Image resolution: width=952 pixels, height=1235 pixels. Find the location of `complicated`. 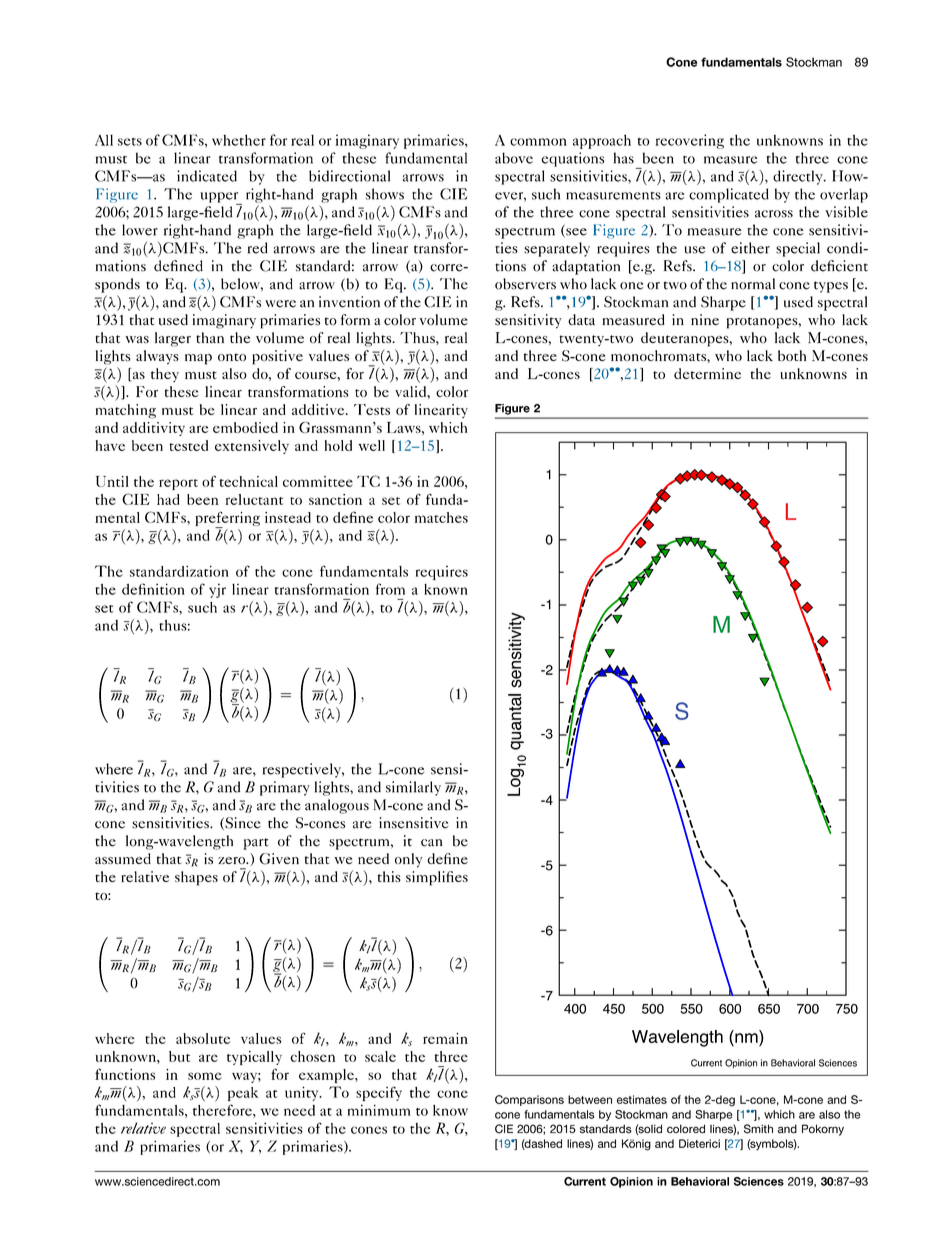

complicated is located at coordinates (729, 195).
